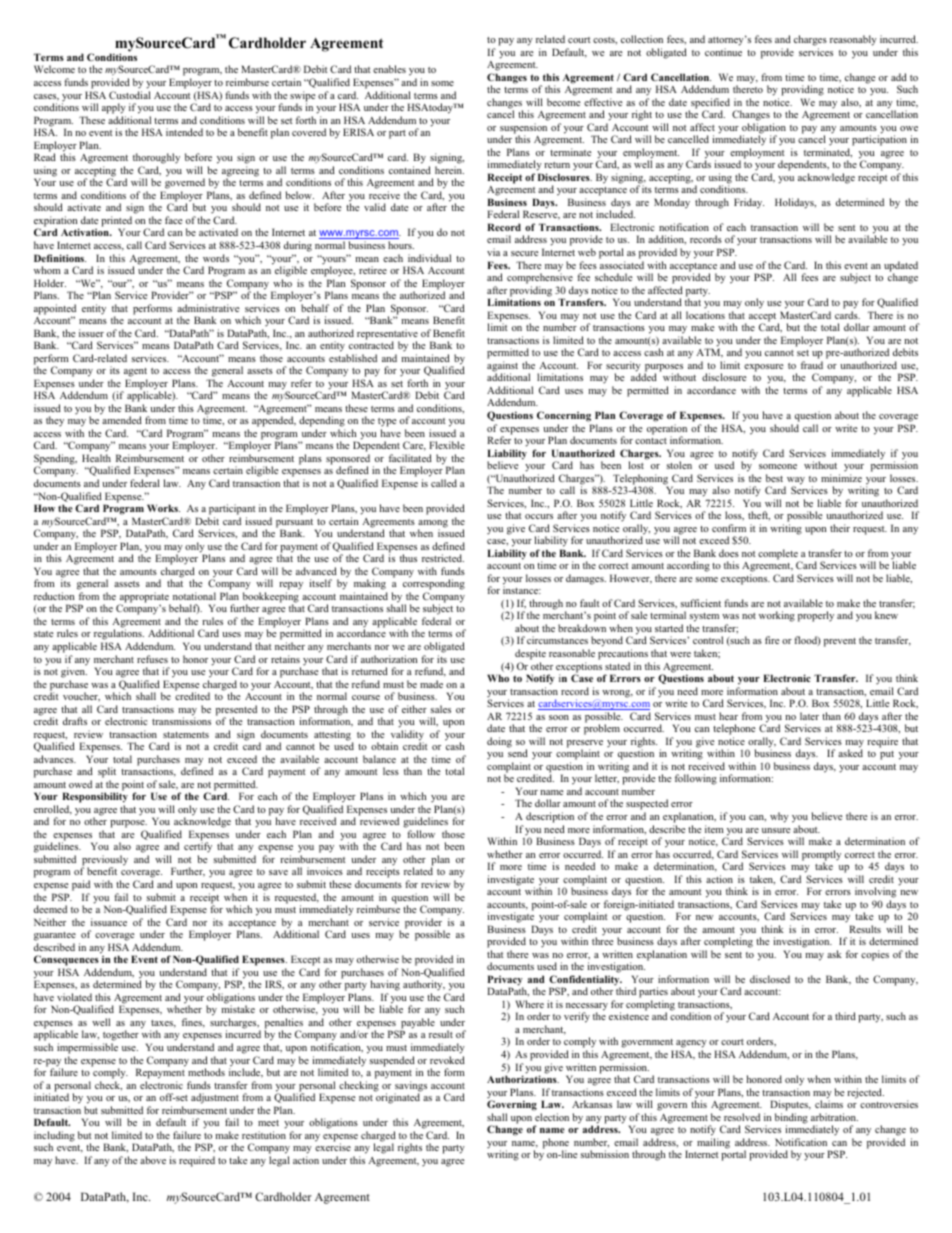  I want to click on above, so click(153, 1160).
